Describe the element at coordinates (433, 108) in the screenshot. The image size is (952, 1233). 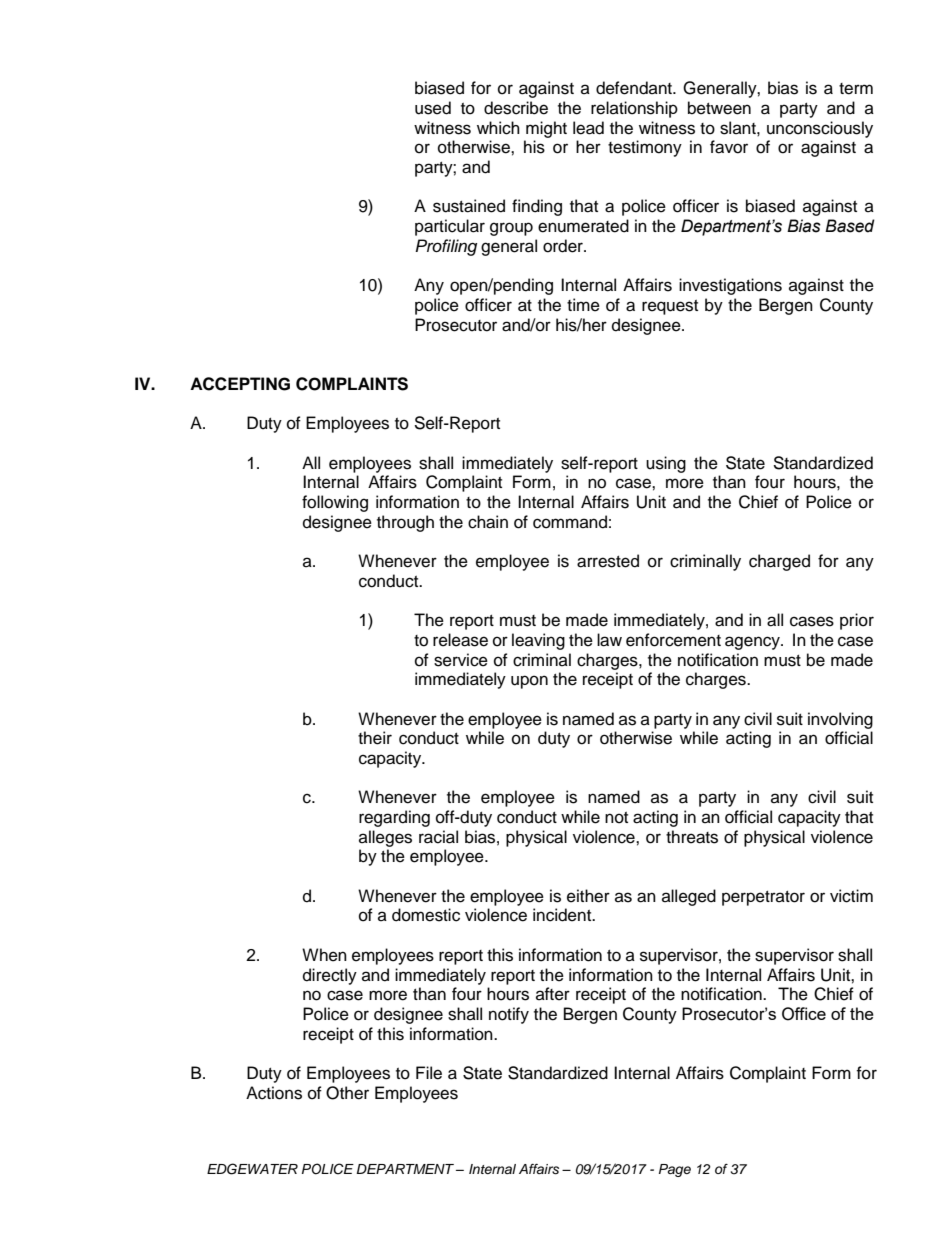
I see `used` at that location.
